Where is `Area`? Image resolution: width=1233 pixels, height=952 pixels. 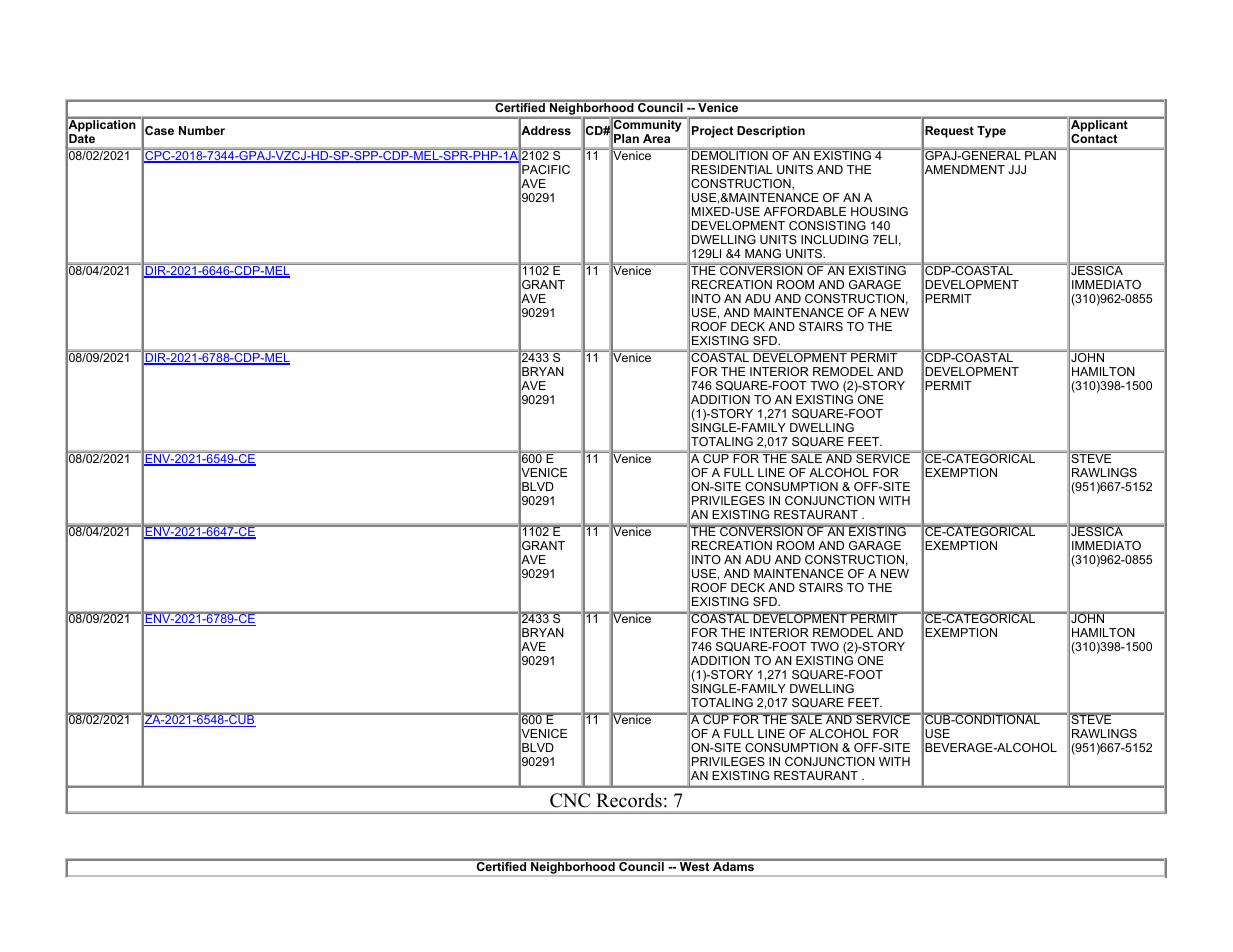 Area is located at coordinates (656, 138).
